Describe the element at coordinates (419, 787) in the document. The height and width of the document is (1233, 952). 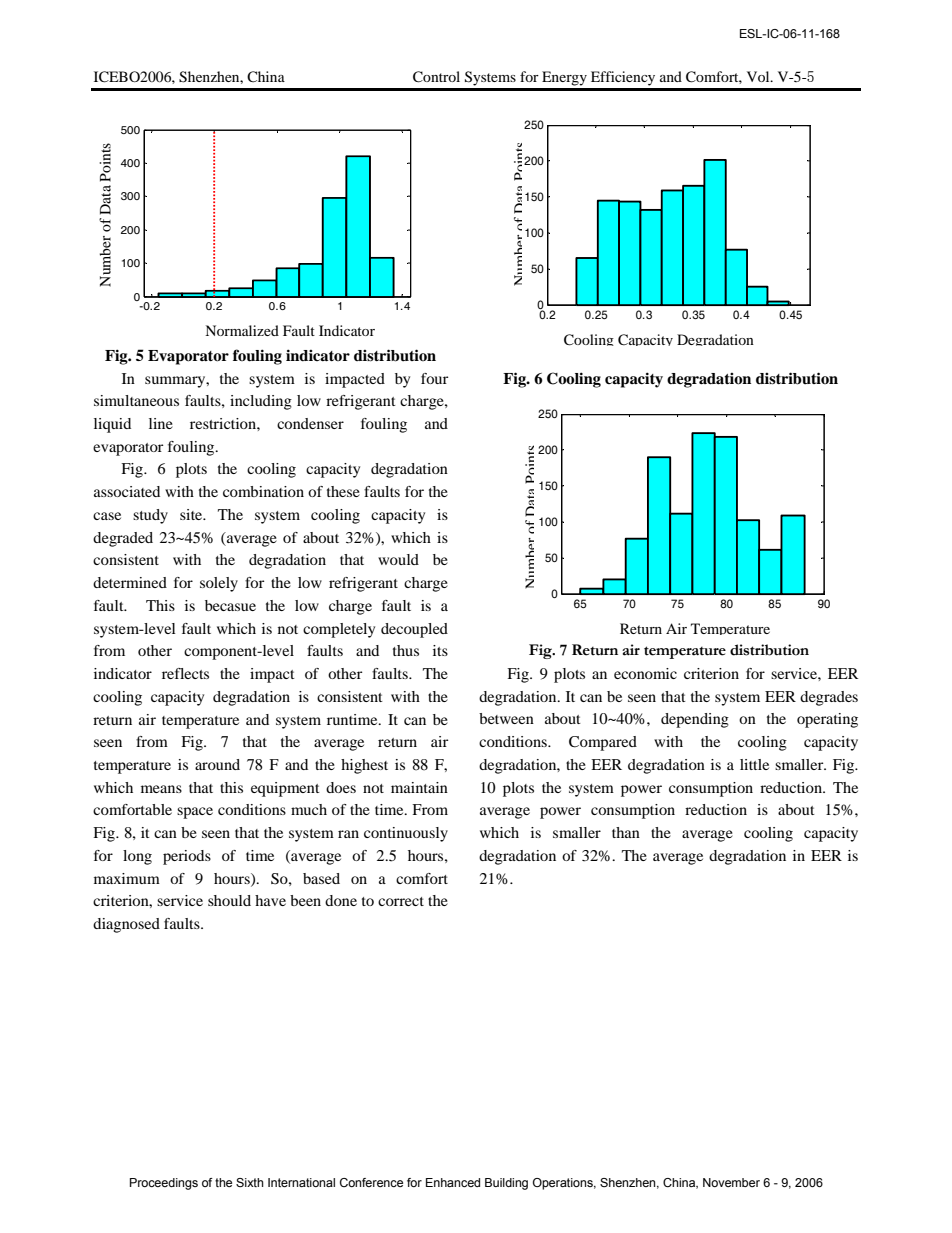
I see `maintain` at that location.
